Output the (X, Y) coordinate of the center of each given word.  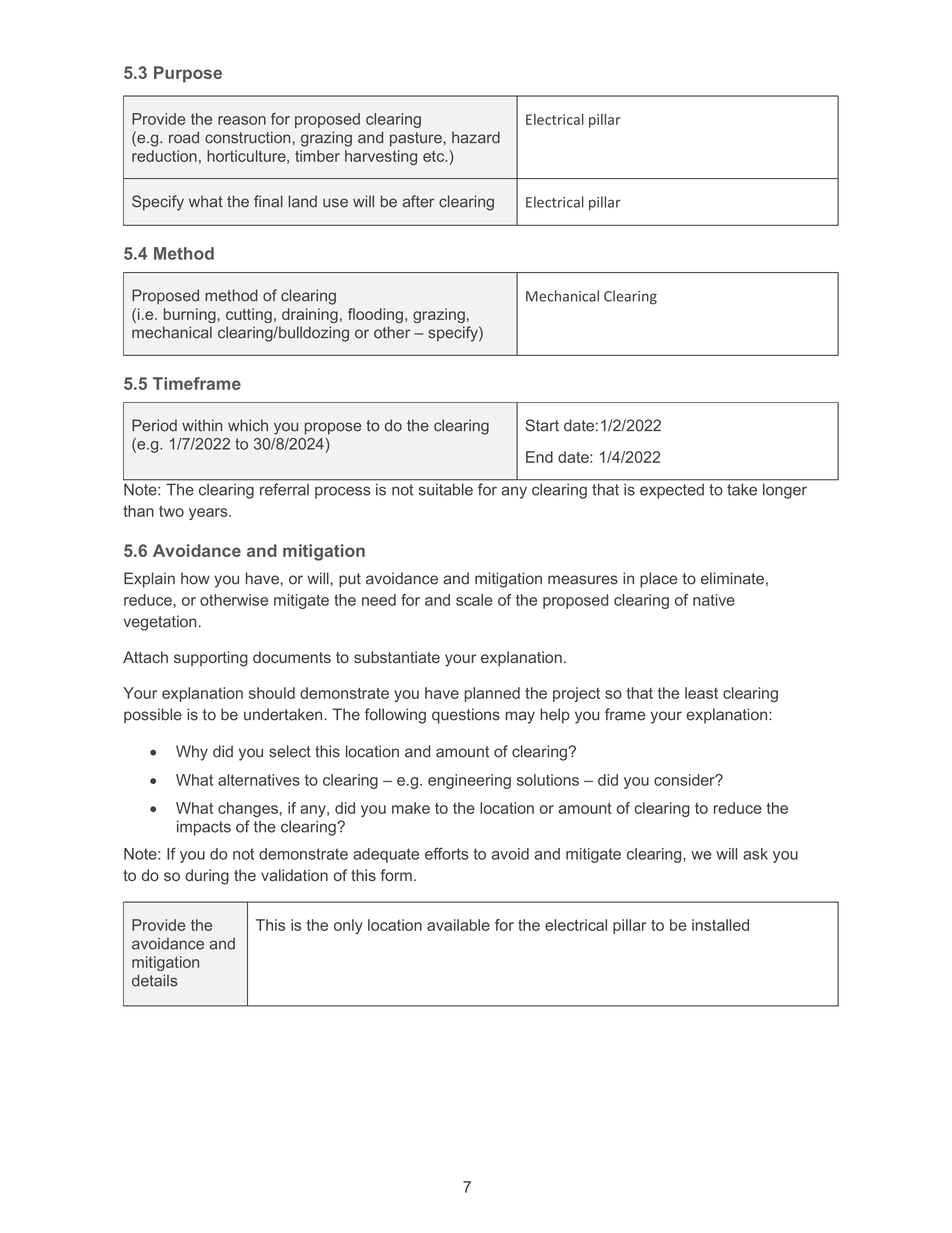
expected (672, 491)
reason (242, 120)
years (209, 514)
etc (435, 156)
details (155, 980)
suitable (446, 490)
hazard (476, 137)
